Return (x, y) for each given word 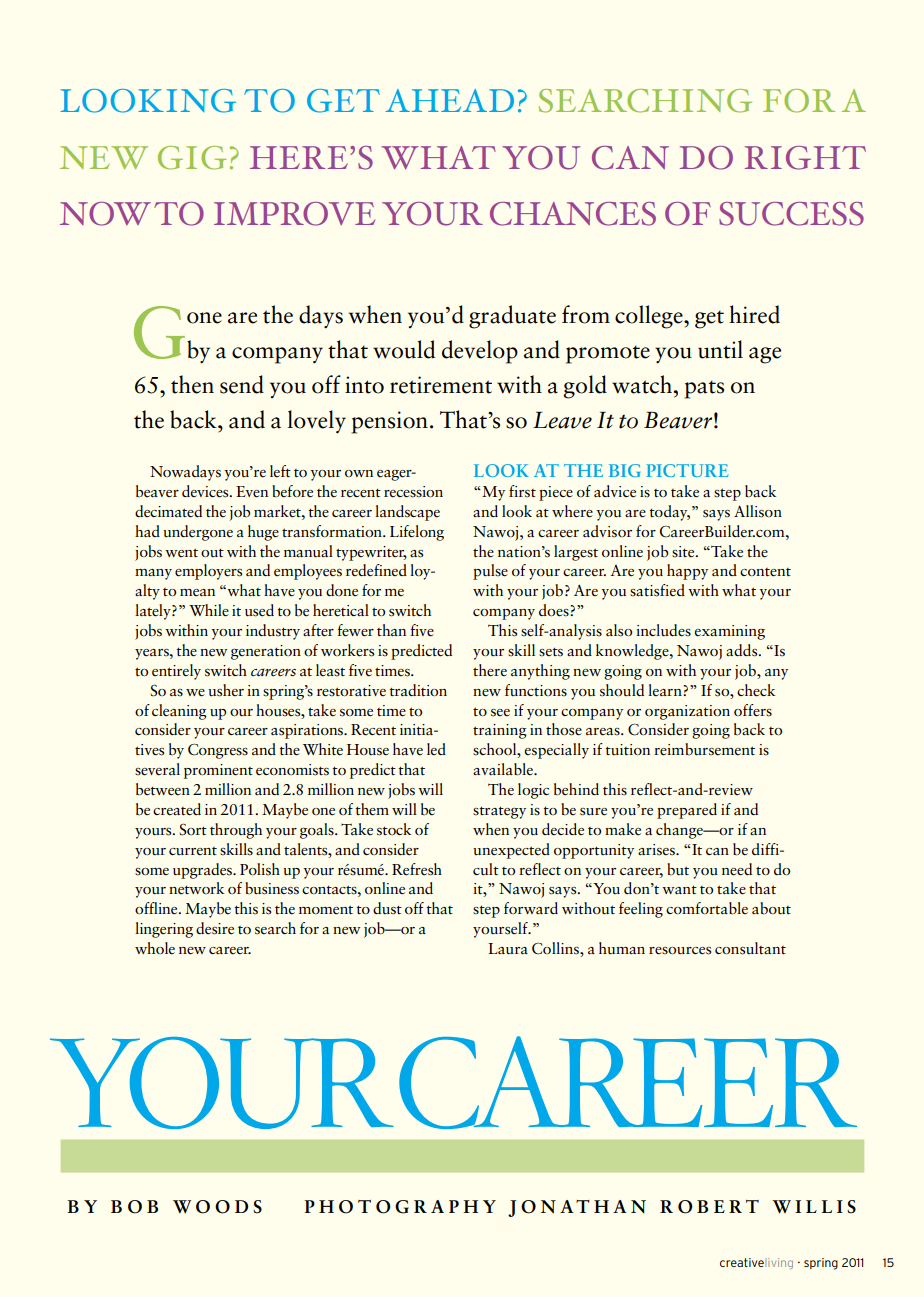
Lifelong (417, 533)
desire (215, 928)
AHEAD (449, 100)
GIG (192, 158)
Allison (758, 511)
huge (263, 533)
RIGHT (805, 158)
